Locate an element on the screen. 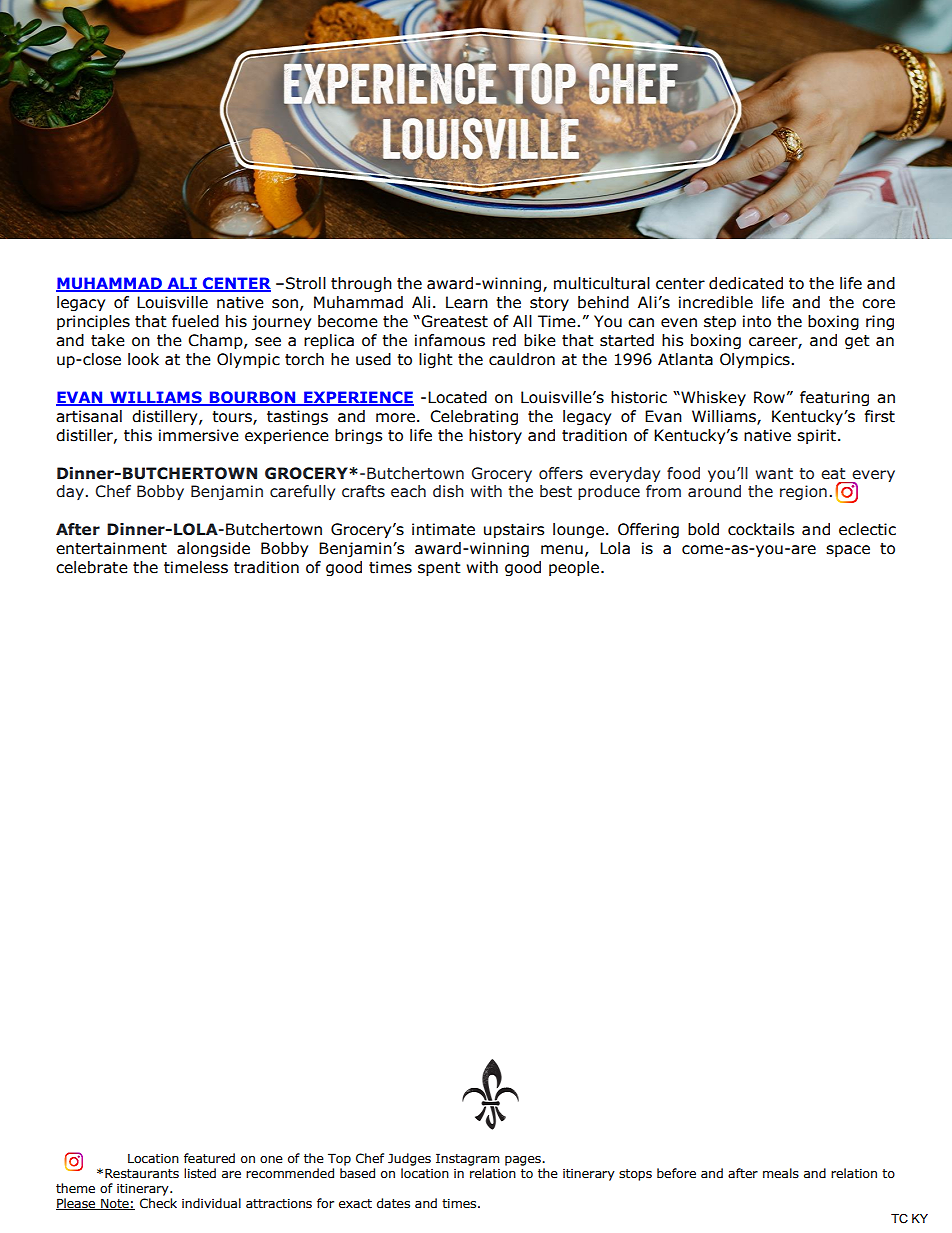 This screenshot has width=952, height=1233. Learn is located at coordinates (467, 302).
